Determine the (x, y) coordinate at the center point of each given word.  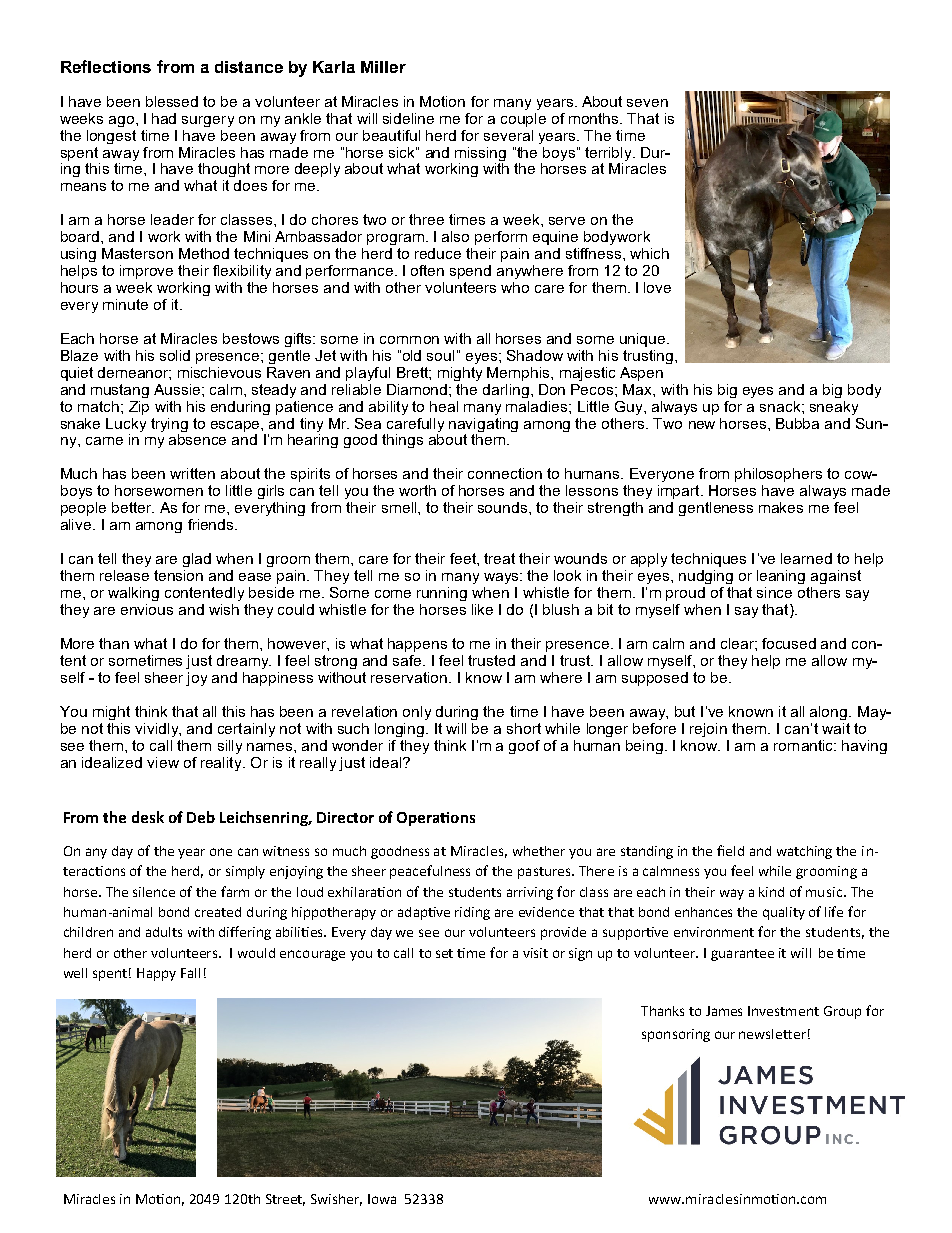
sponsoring (676, 1035)
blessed (172, 101)
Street (285, 1200)
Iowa (382, 1199)
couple (523, 120)
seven (647, 103)
